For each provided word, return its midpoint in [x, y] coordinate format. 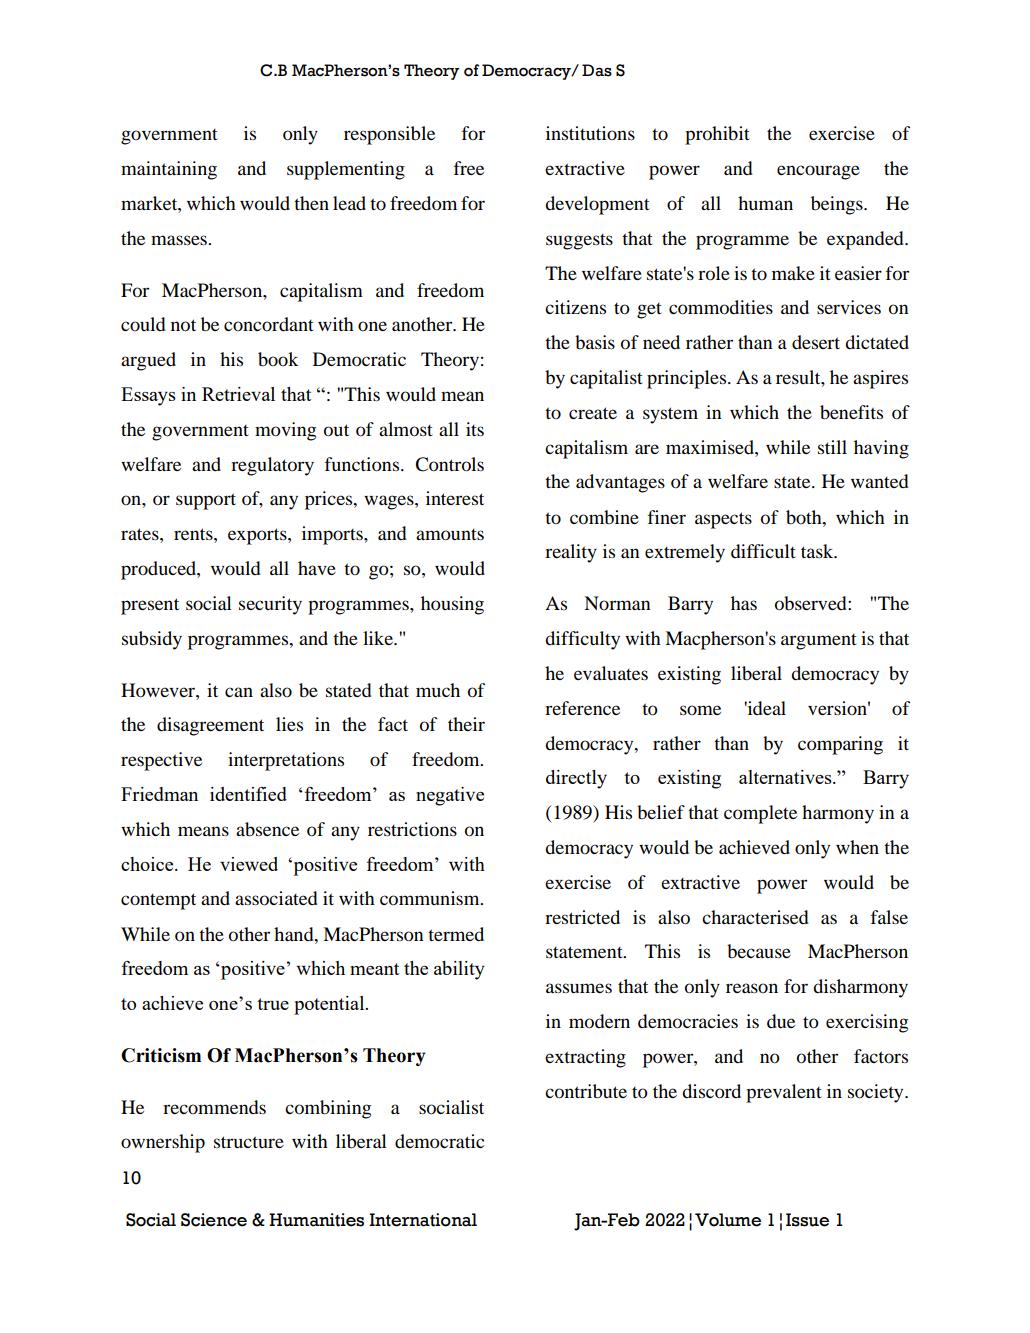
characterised [755, 917]
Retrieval [238, 394]
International [423, 1220]
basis [595, 342]
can [239, 692]
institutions [590, 133]
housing [452, 605]
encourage [818, 172]
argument [819, 642]
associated [276, 898]
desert [816, 342]
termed [456, 934]
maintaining [169, 170]
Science [214, 1220]
